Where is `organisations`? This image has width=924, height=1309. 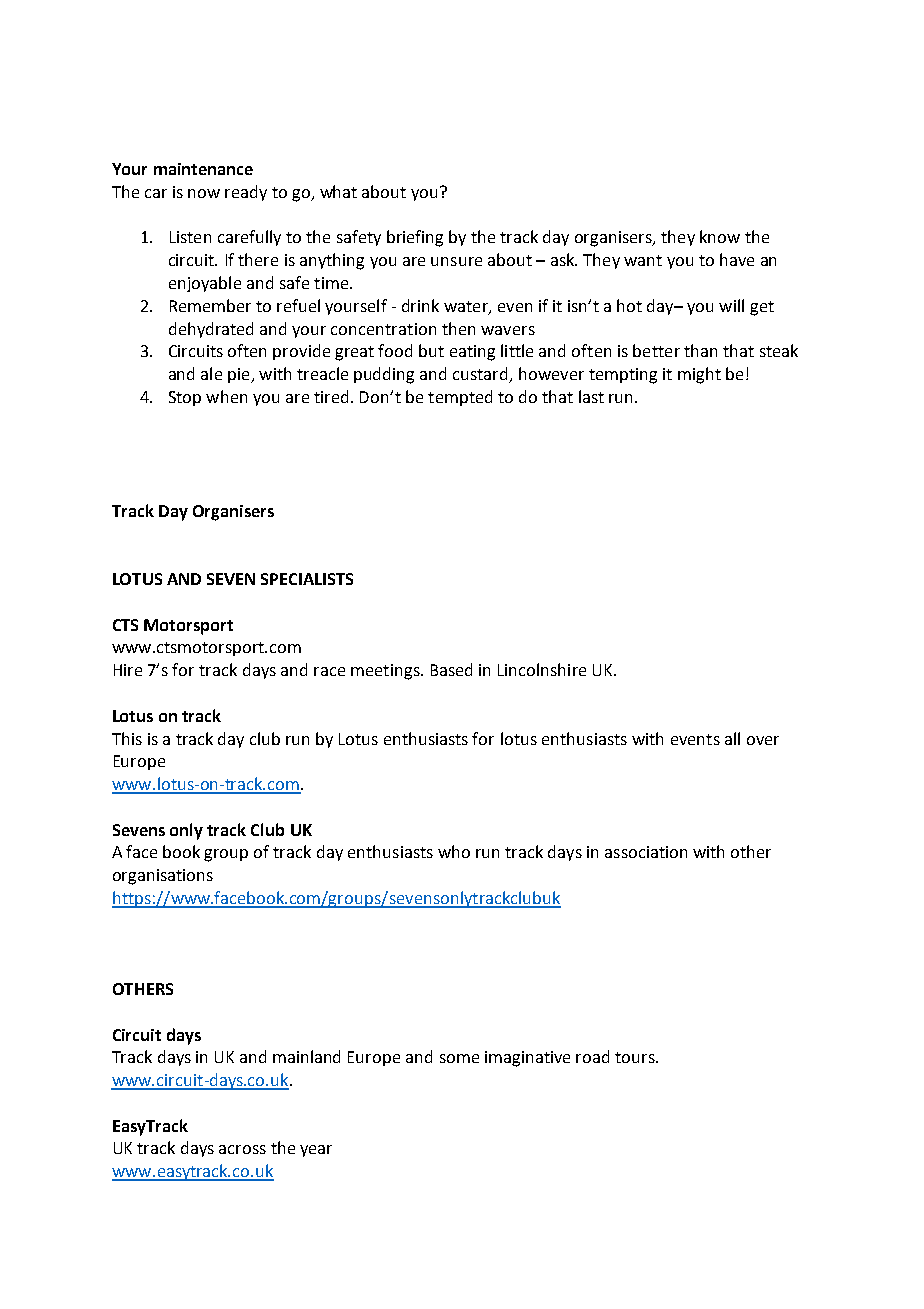
organisations is located at coordinates (163, 877).
